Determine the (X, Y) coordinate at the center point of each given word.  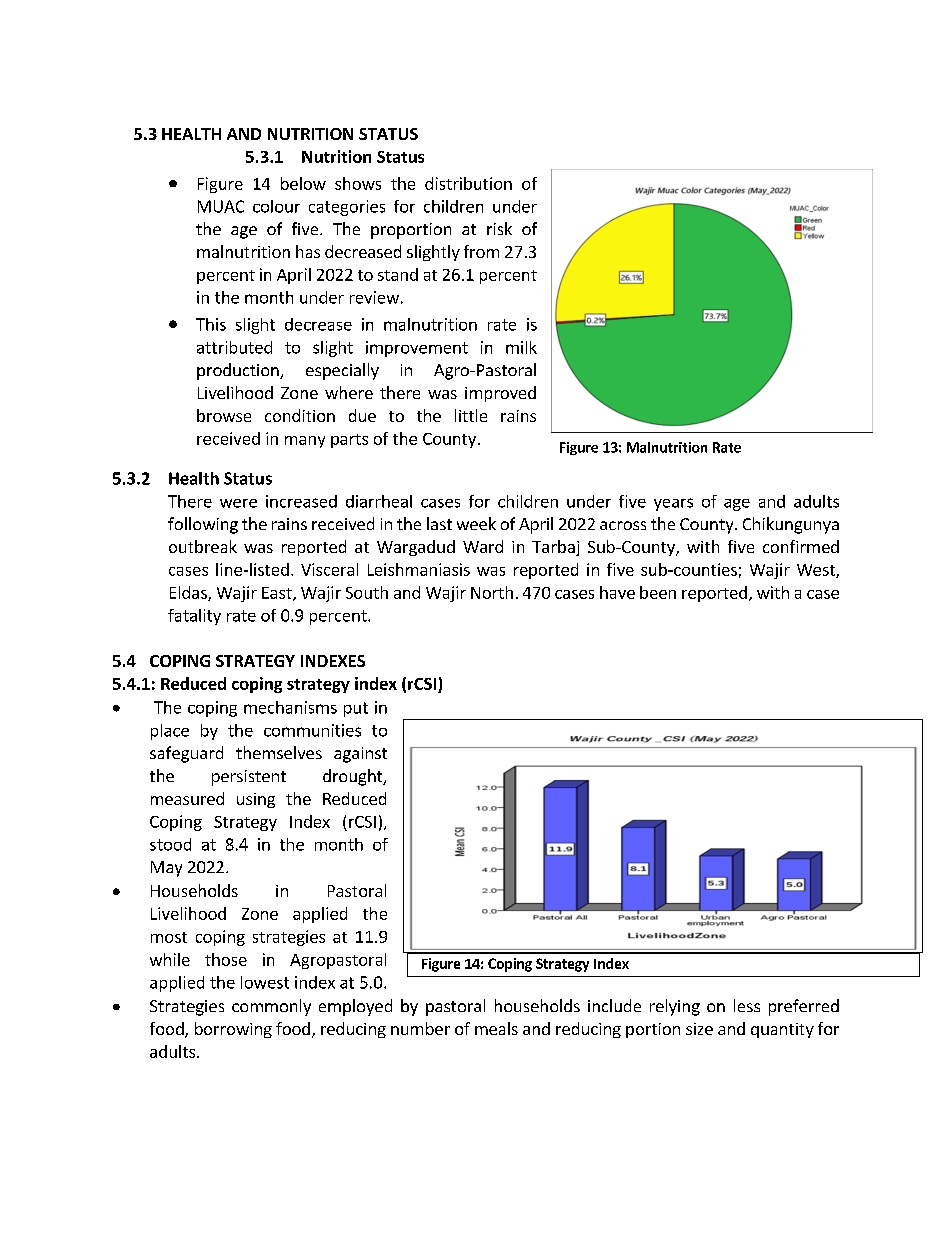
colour (276, 206)
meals (496, 1028)
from (481, 251)
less (747, 1005)
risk (499, 228)
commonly (271, 1007)
